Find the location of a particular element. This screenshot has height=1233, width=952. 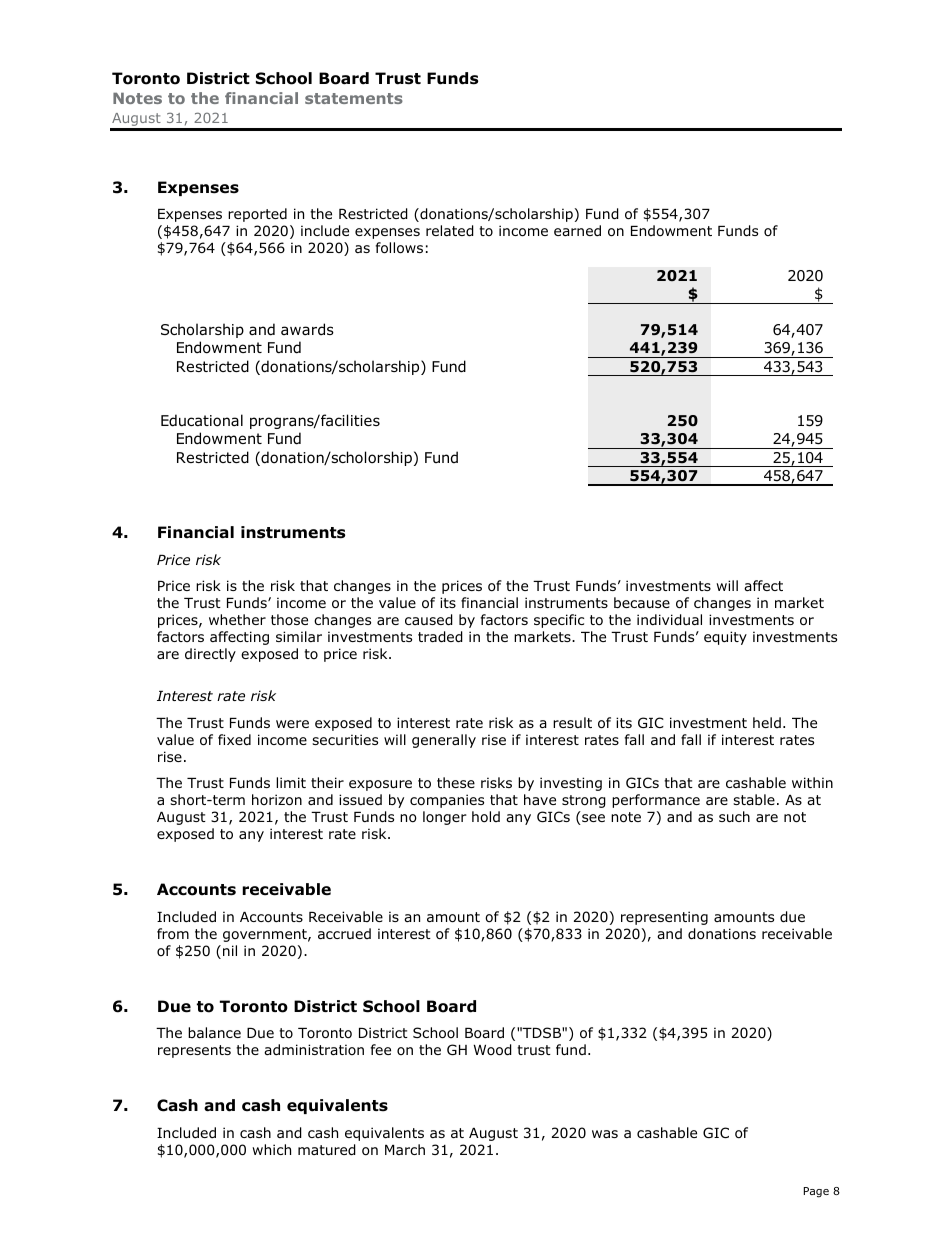

equity is located at coordinates (725, 638).
